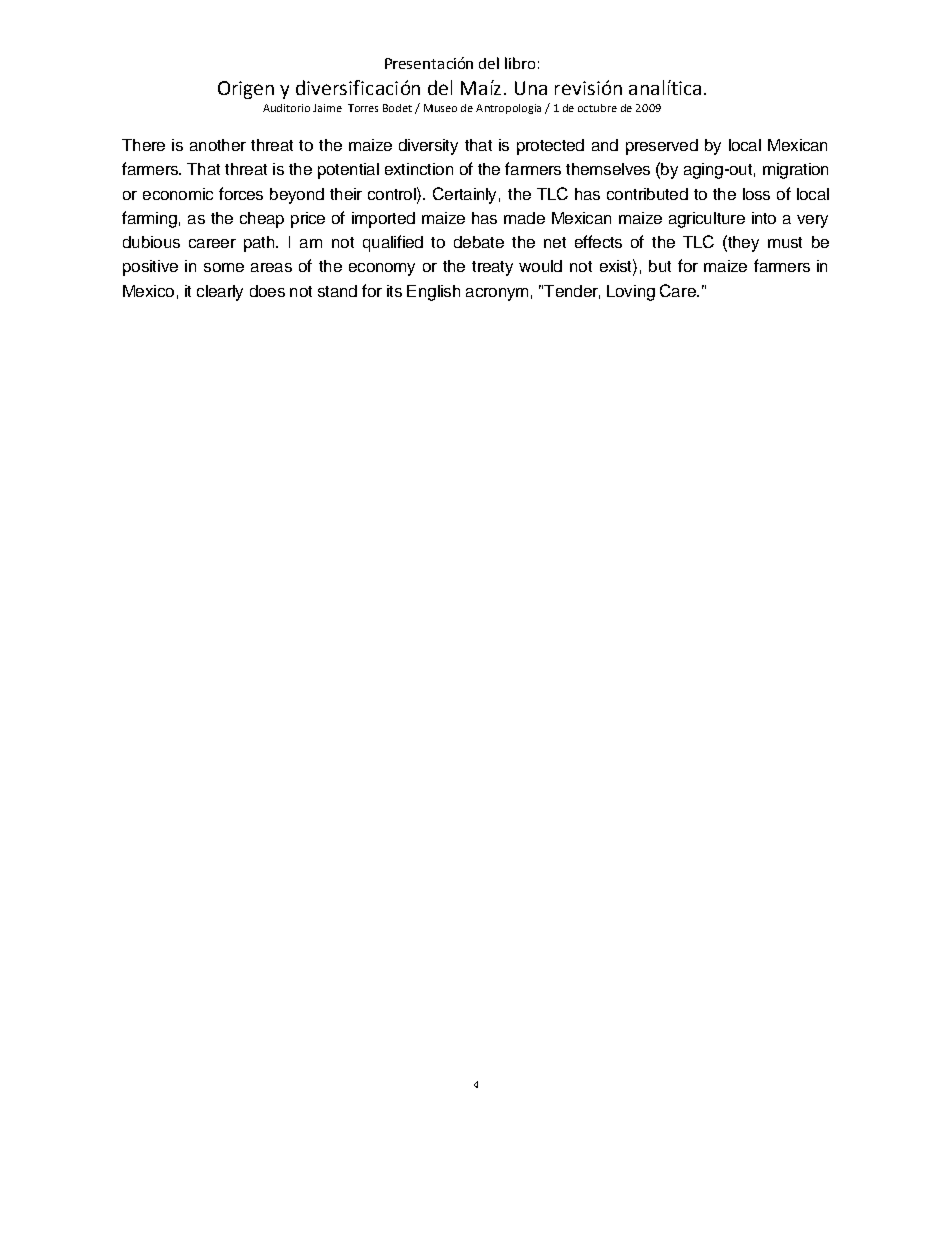 Image resolution: width=952 pixels, height=1233 pixels. Describe the element at coordinates (220, 293) in the document. I see `clearly` at that location.
